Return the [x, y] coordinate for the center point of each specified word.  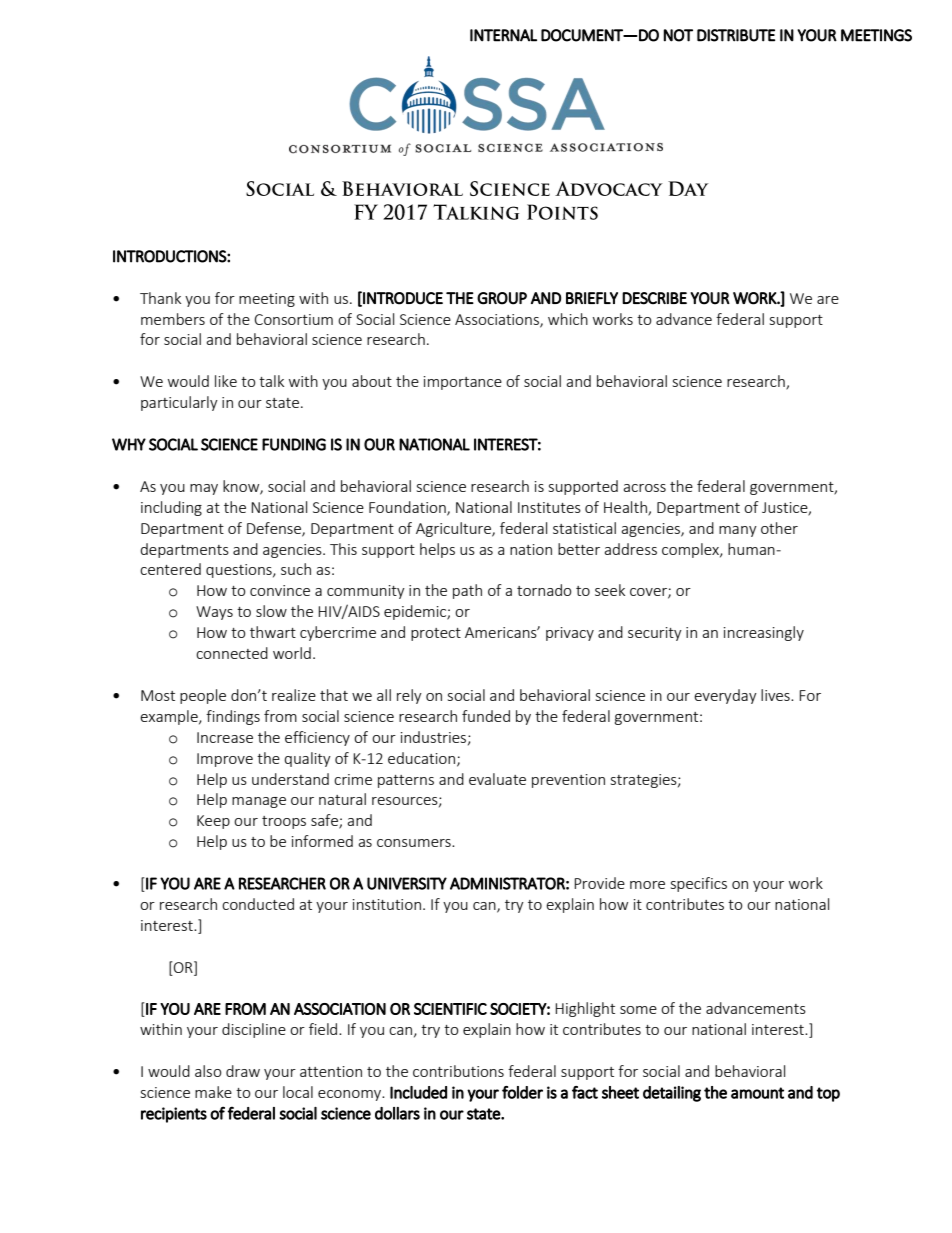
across [644, 488]
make [213, 1092]
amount [757, 1093]
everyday [725, 696]
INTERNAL [503, 35]
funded [486, 716]
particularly [179, 403]
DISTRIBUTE [736, 35]
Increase [225, 737]
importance [463, 383]
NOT [678, 35]
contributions [458, 1071]
